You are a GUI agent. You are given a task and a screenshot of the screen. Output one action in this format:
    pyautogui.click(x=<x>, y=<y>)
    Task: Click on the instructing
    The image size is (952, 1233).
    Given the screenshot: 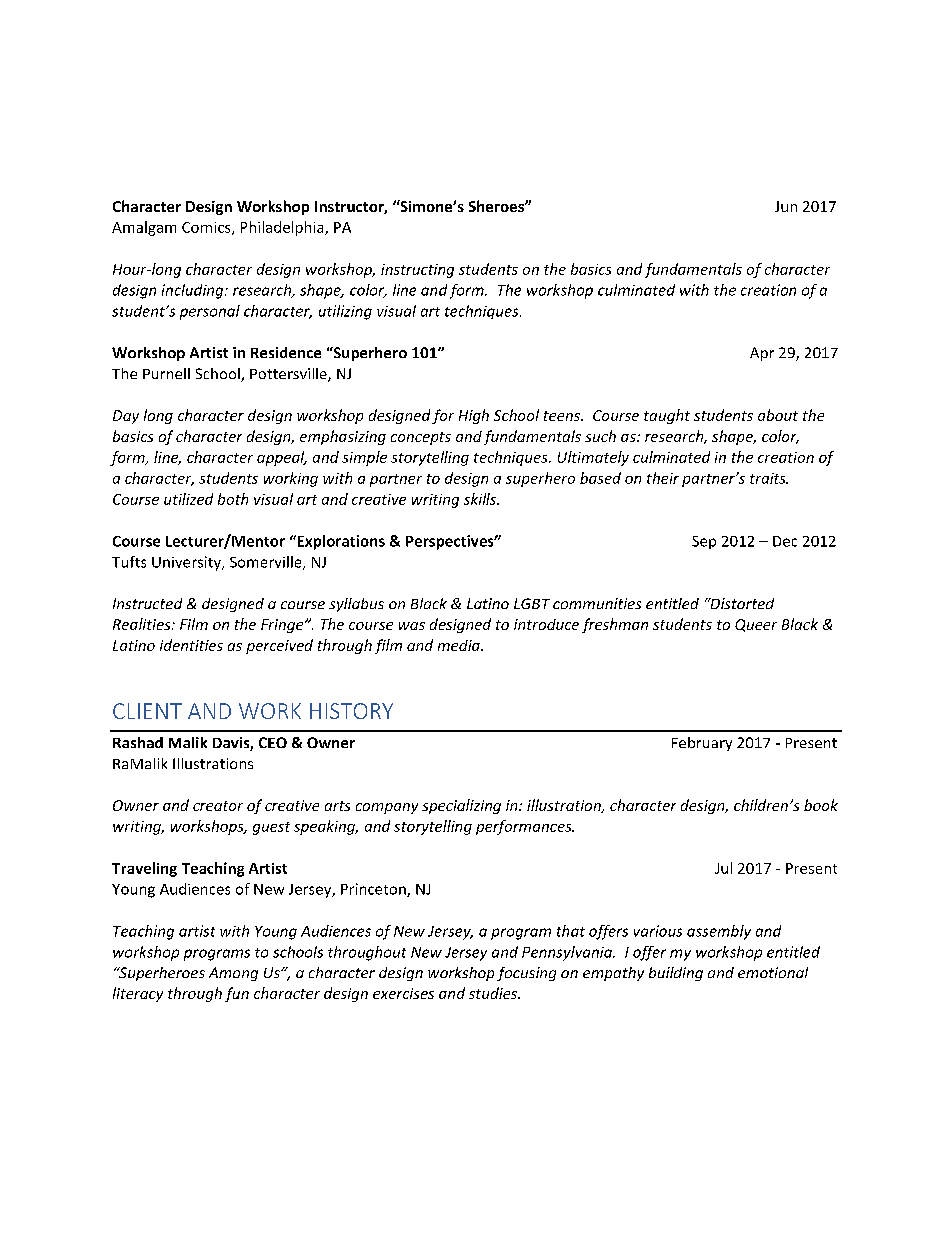 What is the action you would take?
    pyautogui.click(x=417, y=271)
